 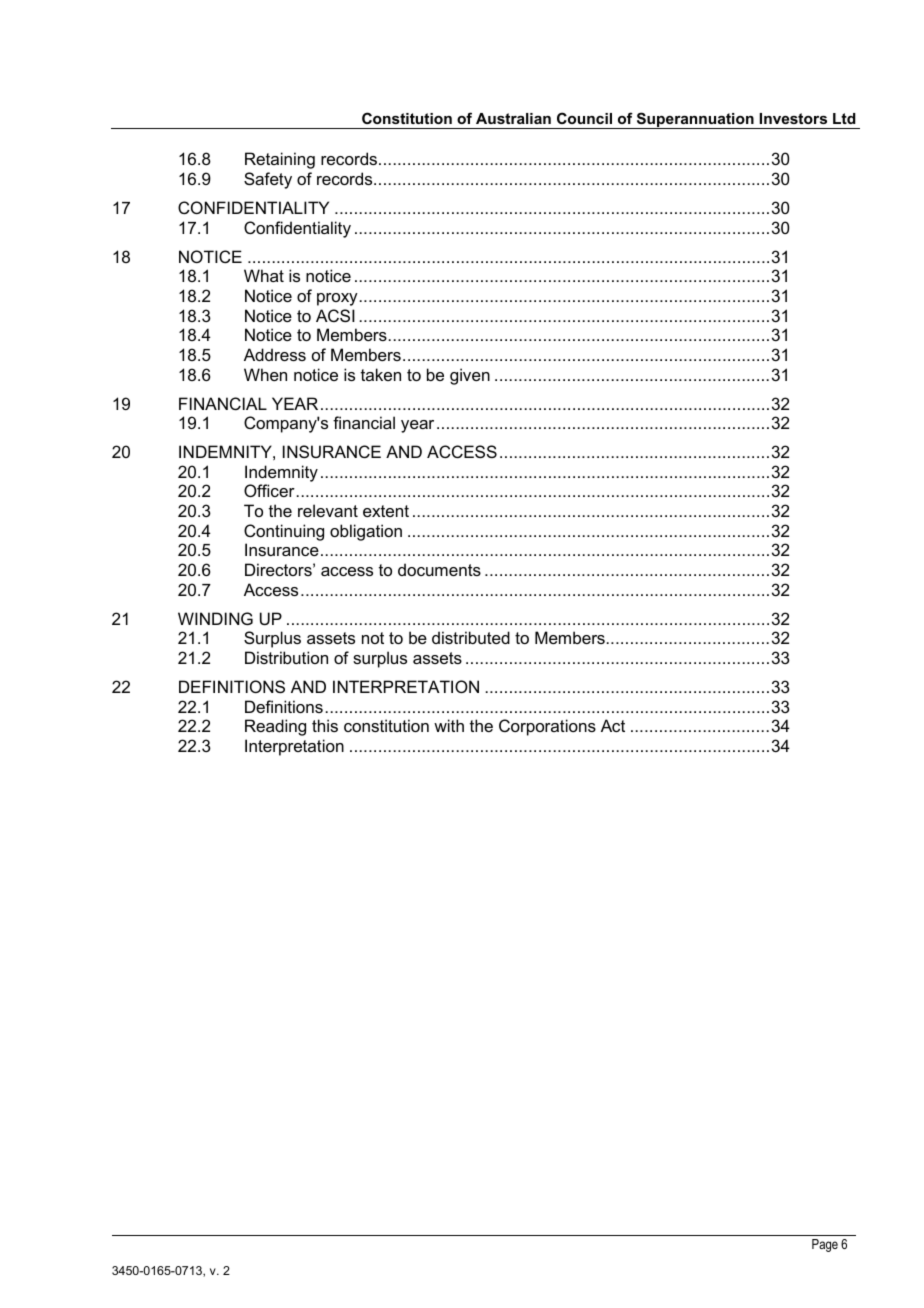 What do you see at coordinates (470, 376) in the page?
I see `given` at bounding box center [470, 376].
